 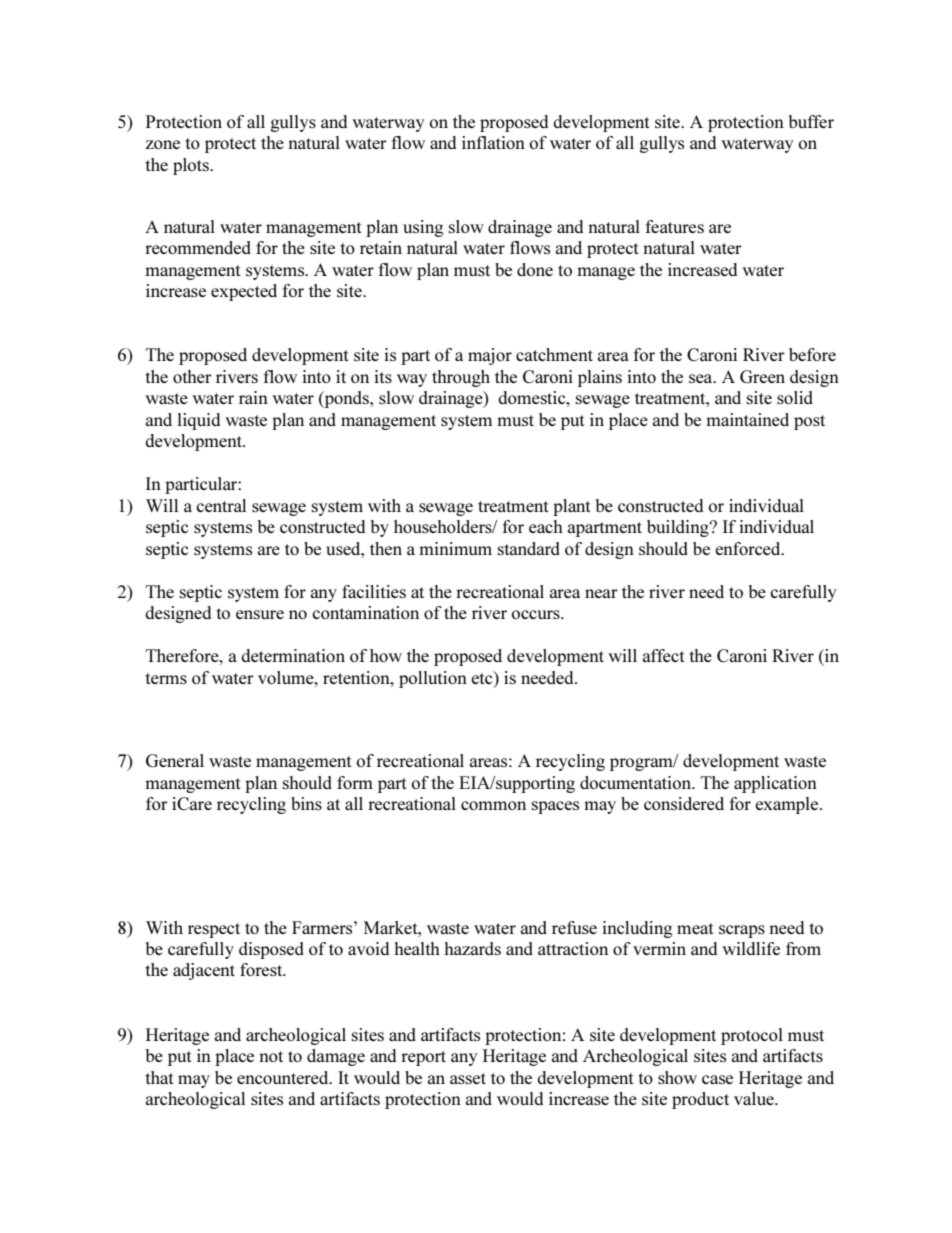 What do you see at coordinates (468, 1078) in the screenshot?
I see `asset` at bounding box center [468, 1078].
